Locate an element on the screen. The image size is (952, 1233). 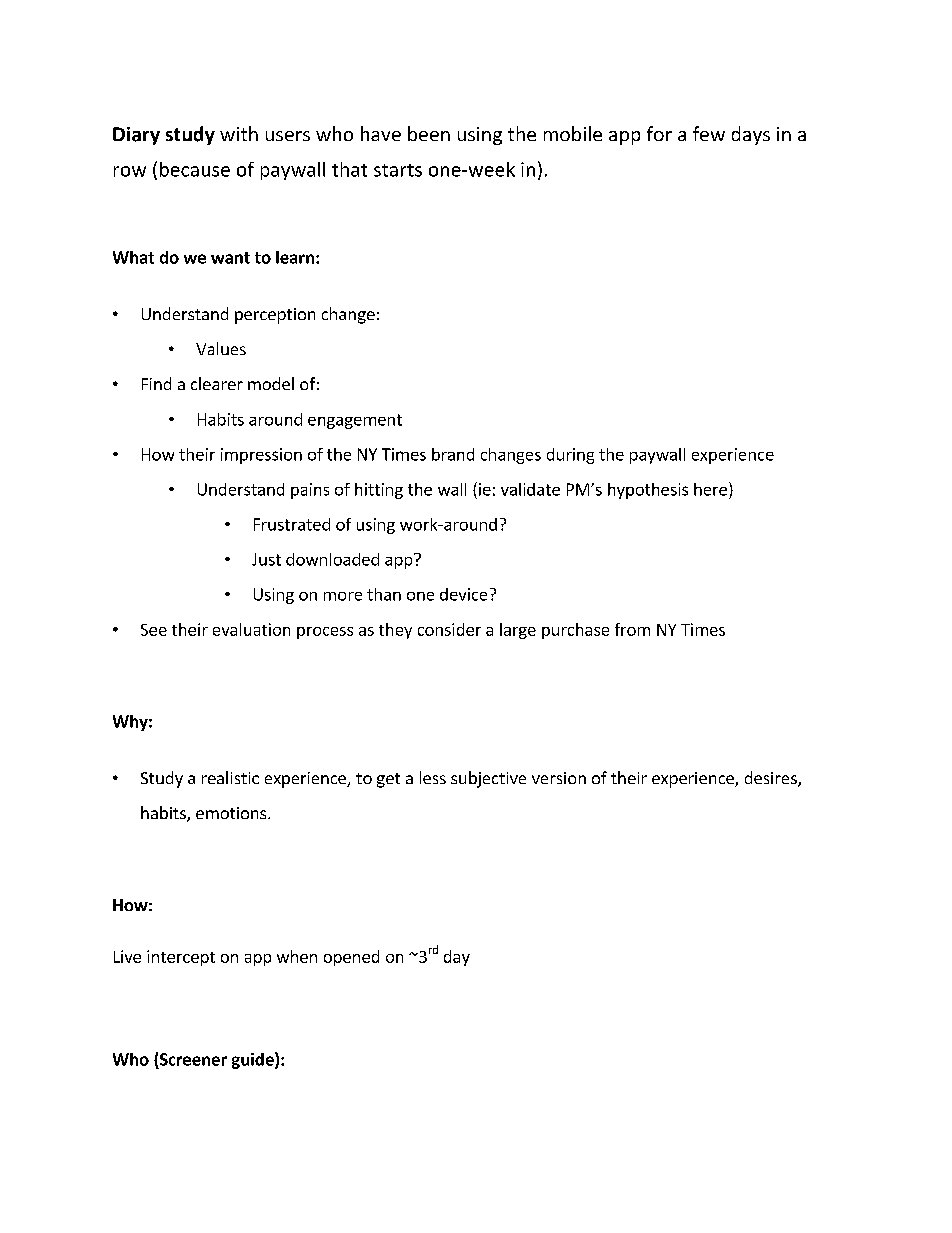
few is located at coordinates (709, 133).
